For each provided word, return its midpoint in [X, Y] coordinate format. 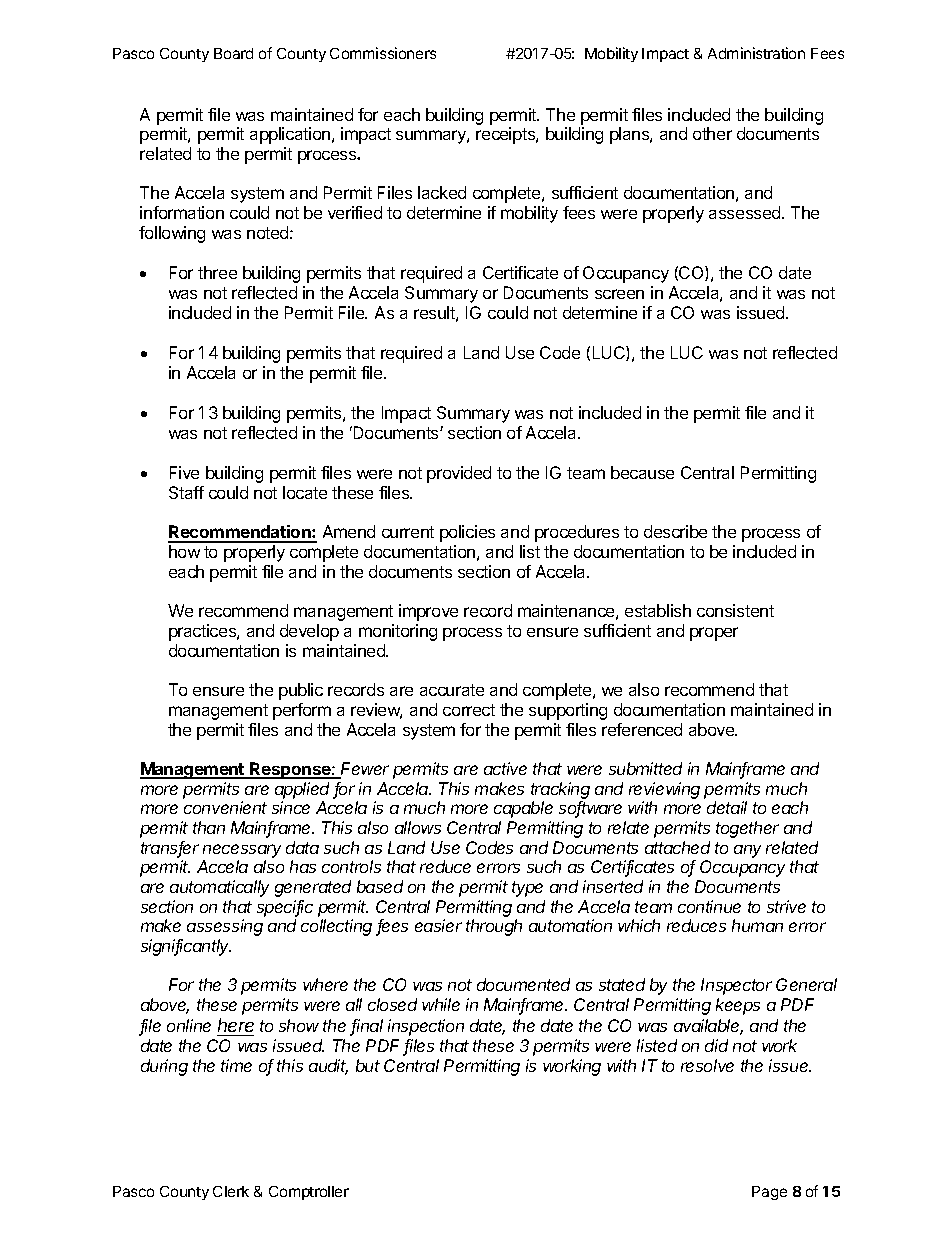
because [642, 472]
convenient [225, 807]
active [505, 768]
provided [459, 474]
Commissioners [383, 53]
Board [233, 53]
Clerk [231, 1191]
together [747, 829]
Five [184, 472]
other [712, 133]
